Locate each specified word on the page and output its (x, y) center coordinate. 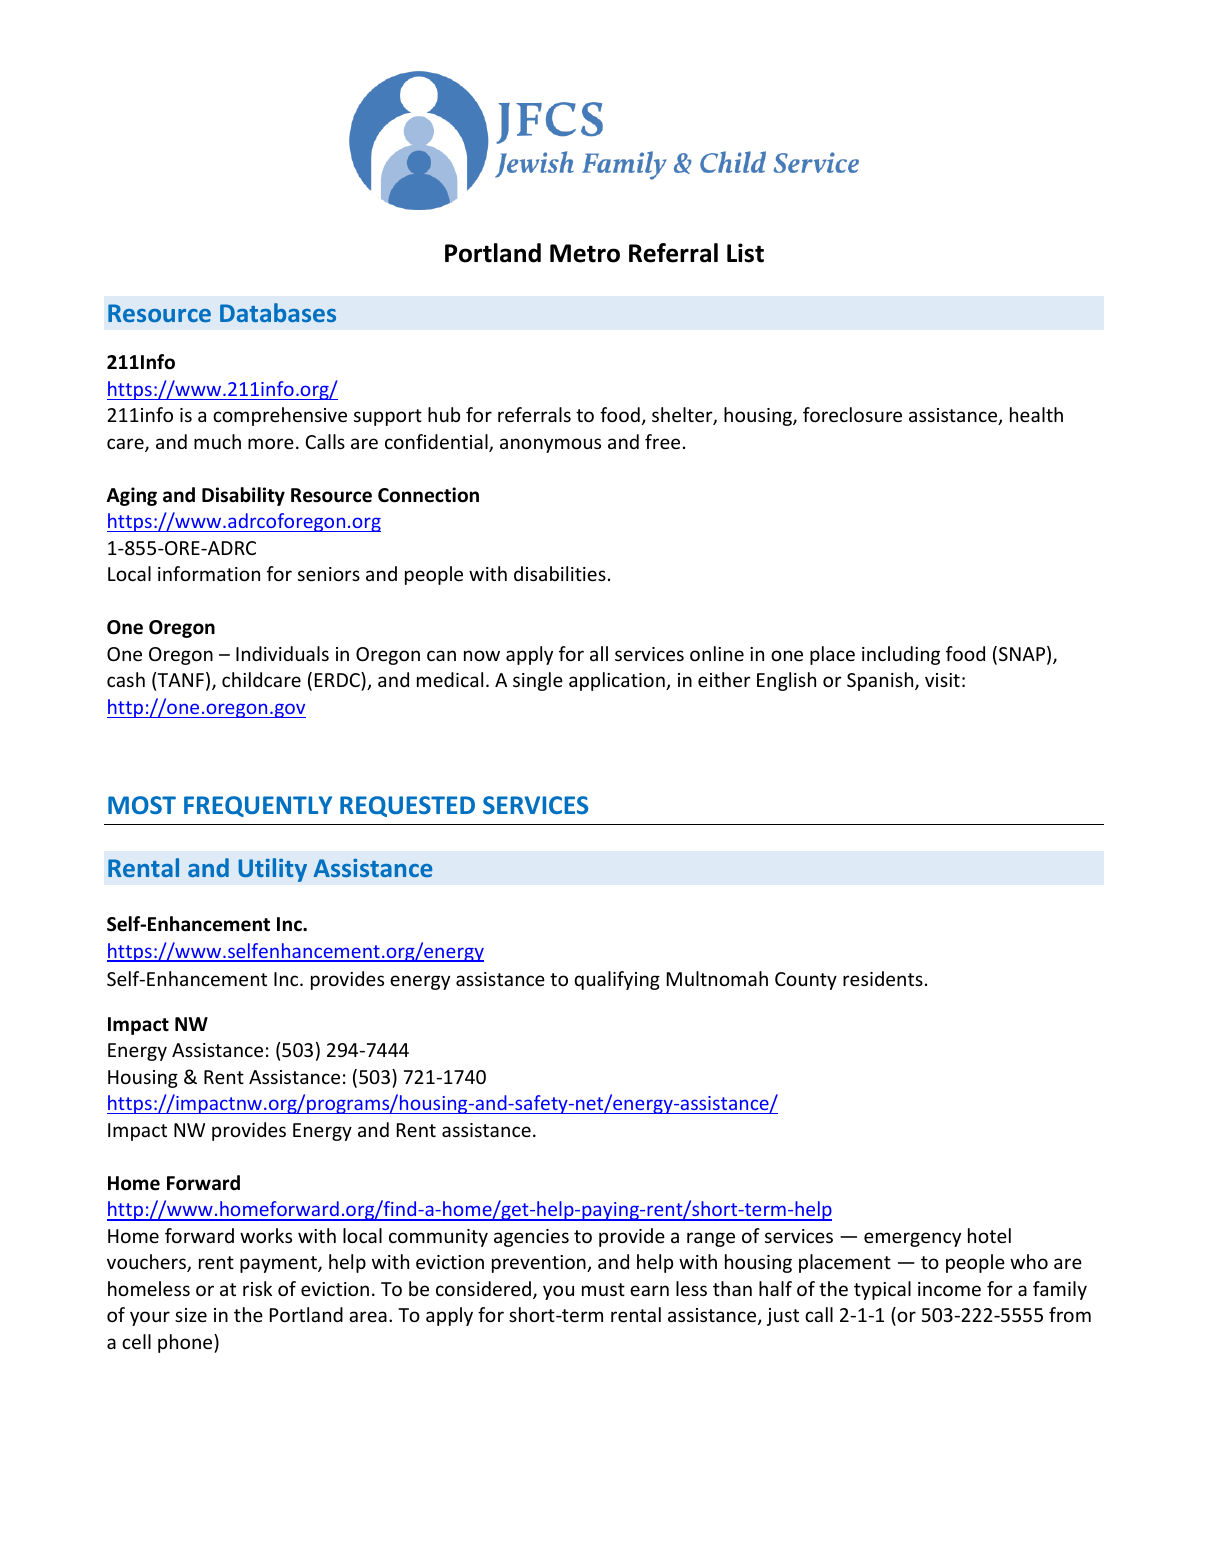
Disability (243, 496)
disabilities (560, 573)
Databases (278, 312)
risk (257, 1288)
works (266, 1235)
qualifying (617, 980)
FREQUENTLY (258, 806)
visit (942, 680)
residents (883, 978)
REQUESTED (407, 806)
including (901, 655)
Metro (585, 253)
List (745, 253)
